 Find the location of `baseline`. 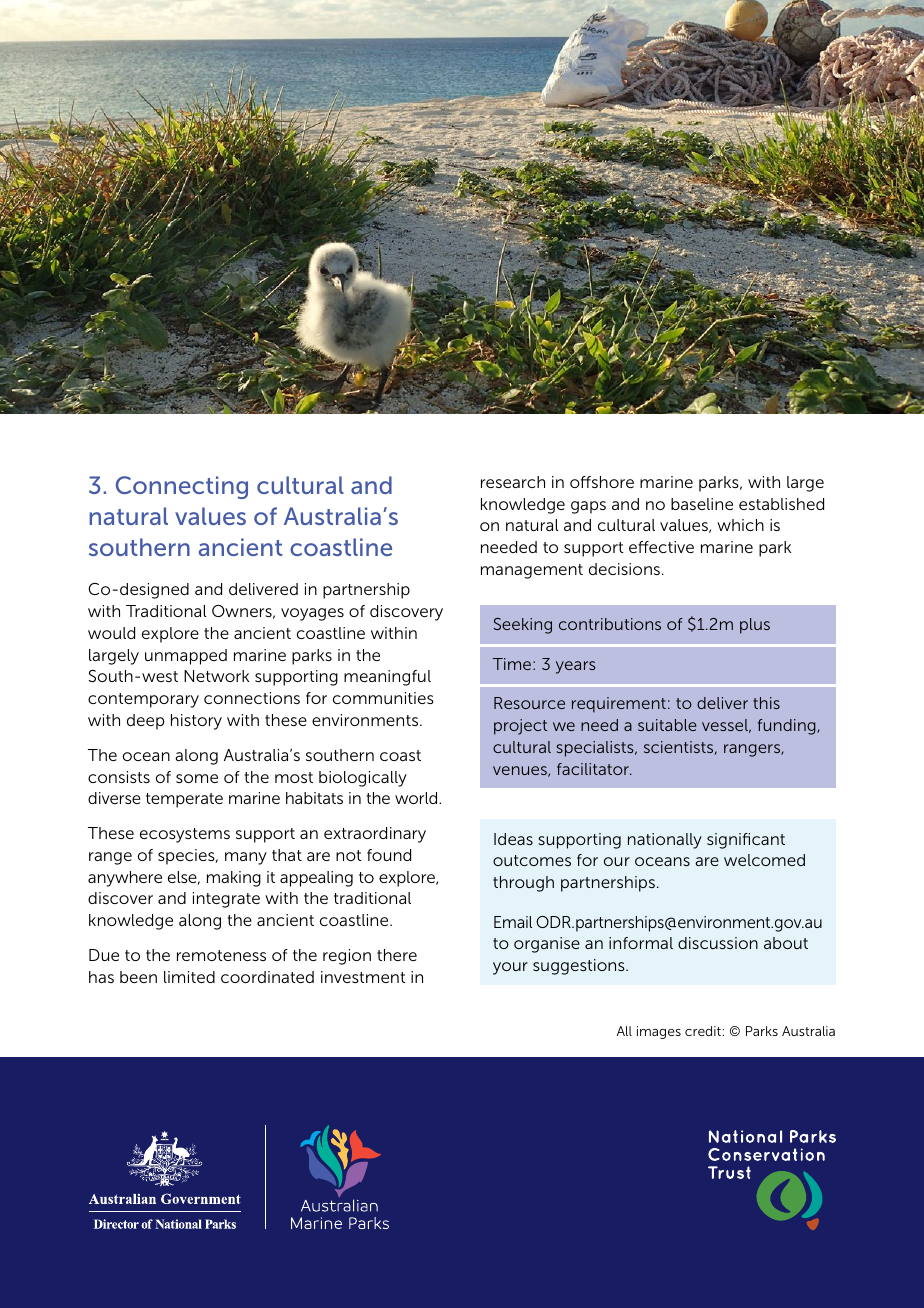

baseline is located at coordinates (702, 504).
